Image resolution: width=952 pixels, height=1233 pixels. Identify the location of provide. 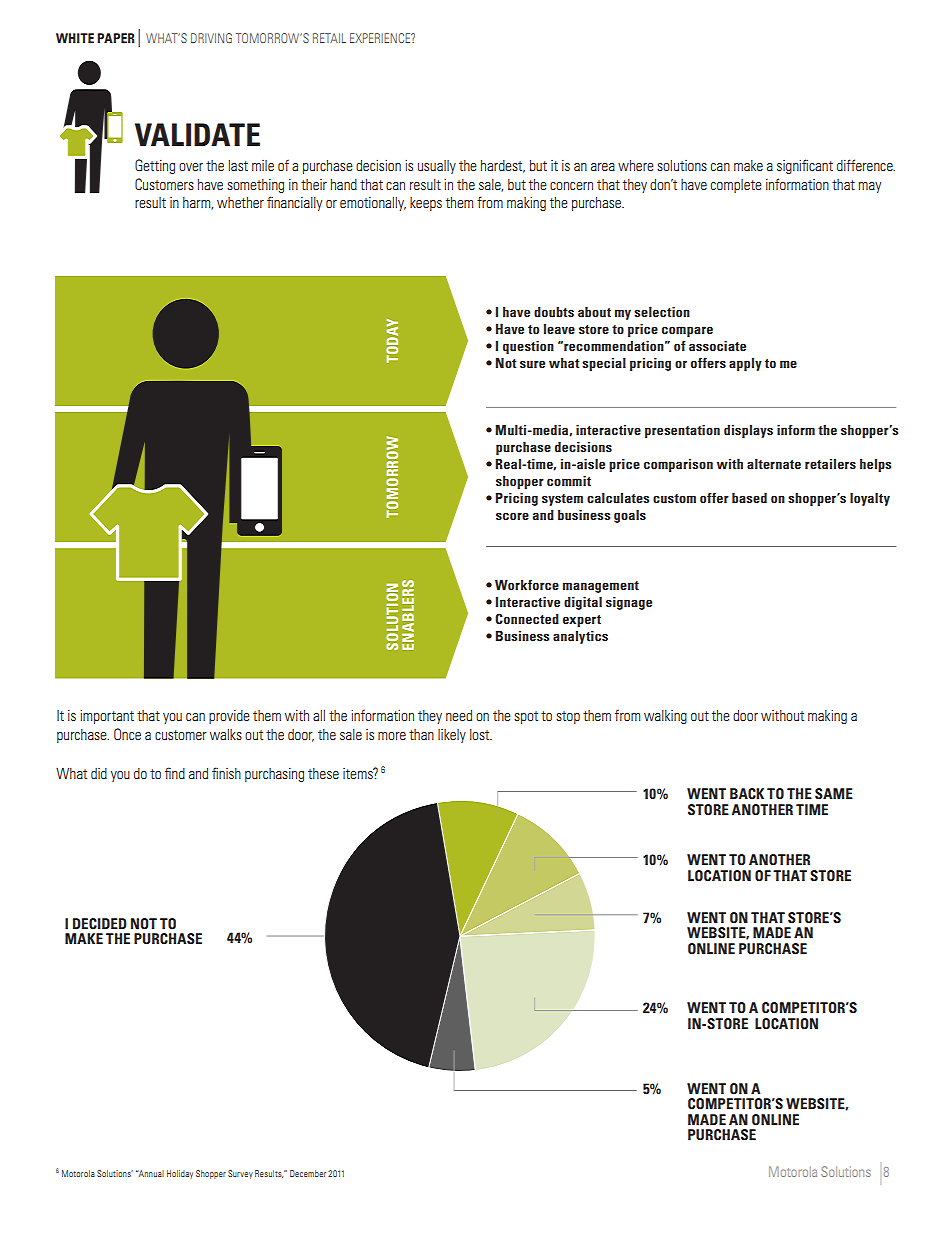
(229, 717).
